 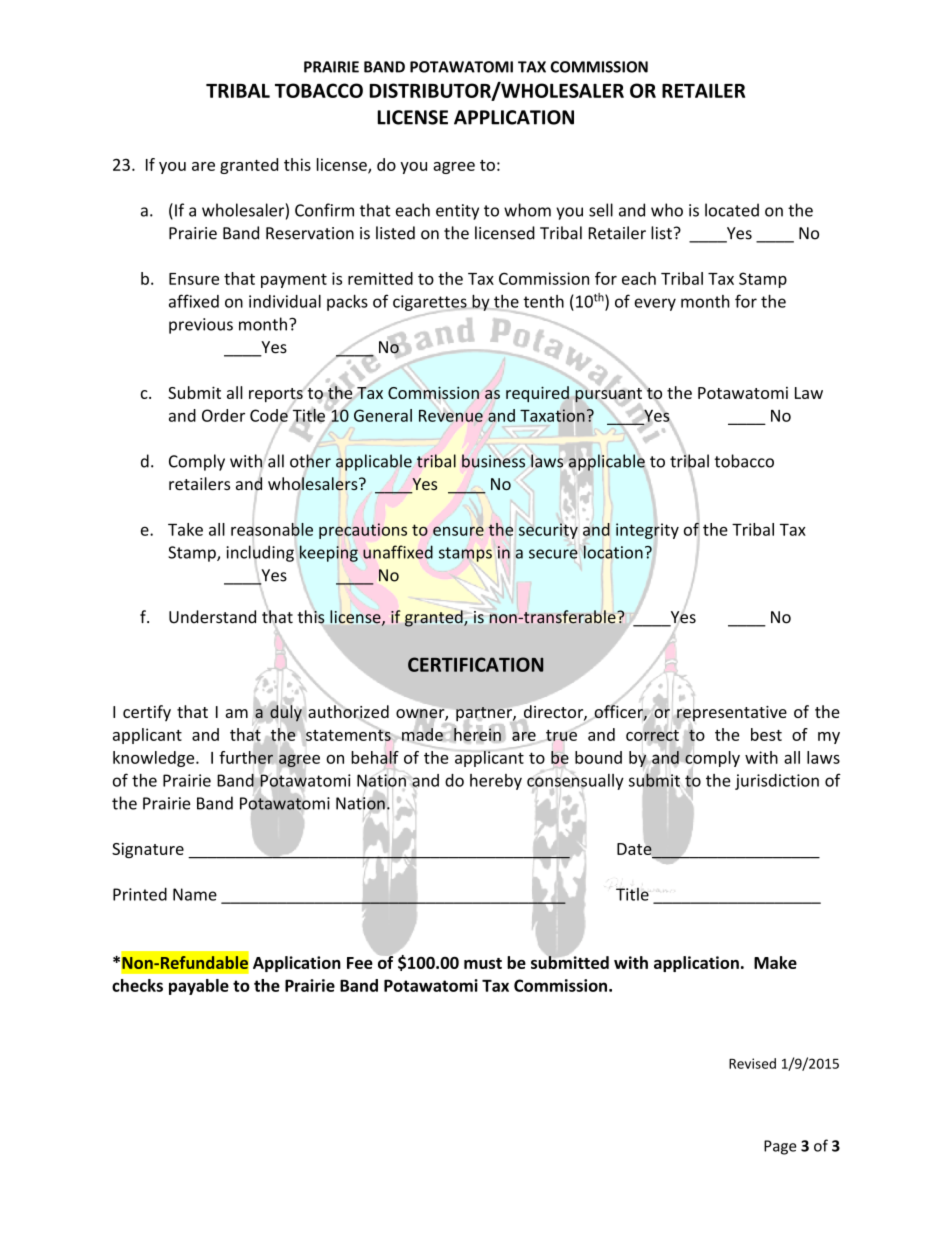 I want to click on payable, so click(x=199, y=987).
